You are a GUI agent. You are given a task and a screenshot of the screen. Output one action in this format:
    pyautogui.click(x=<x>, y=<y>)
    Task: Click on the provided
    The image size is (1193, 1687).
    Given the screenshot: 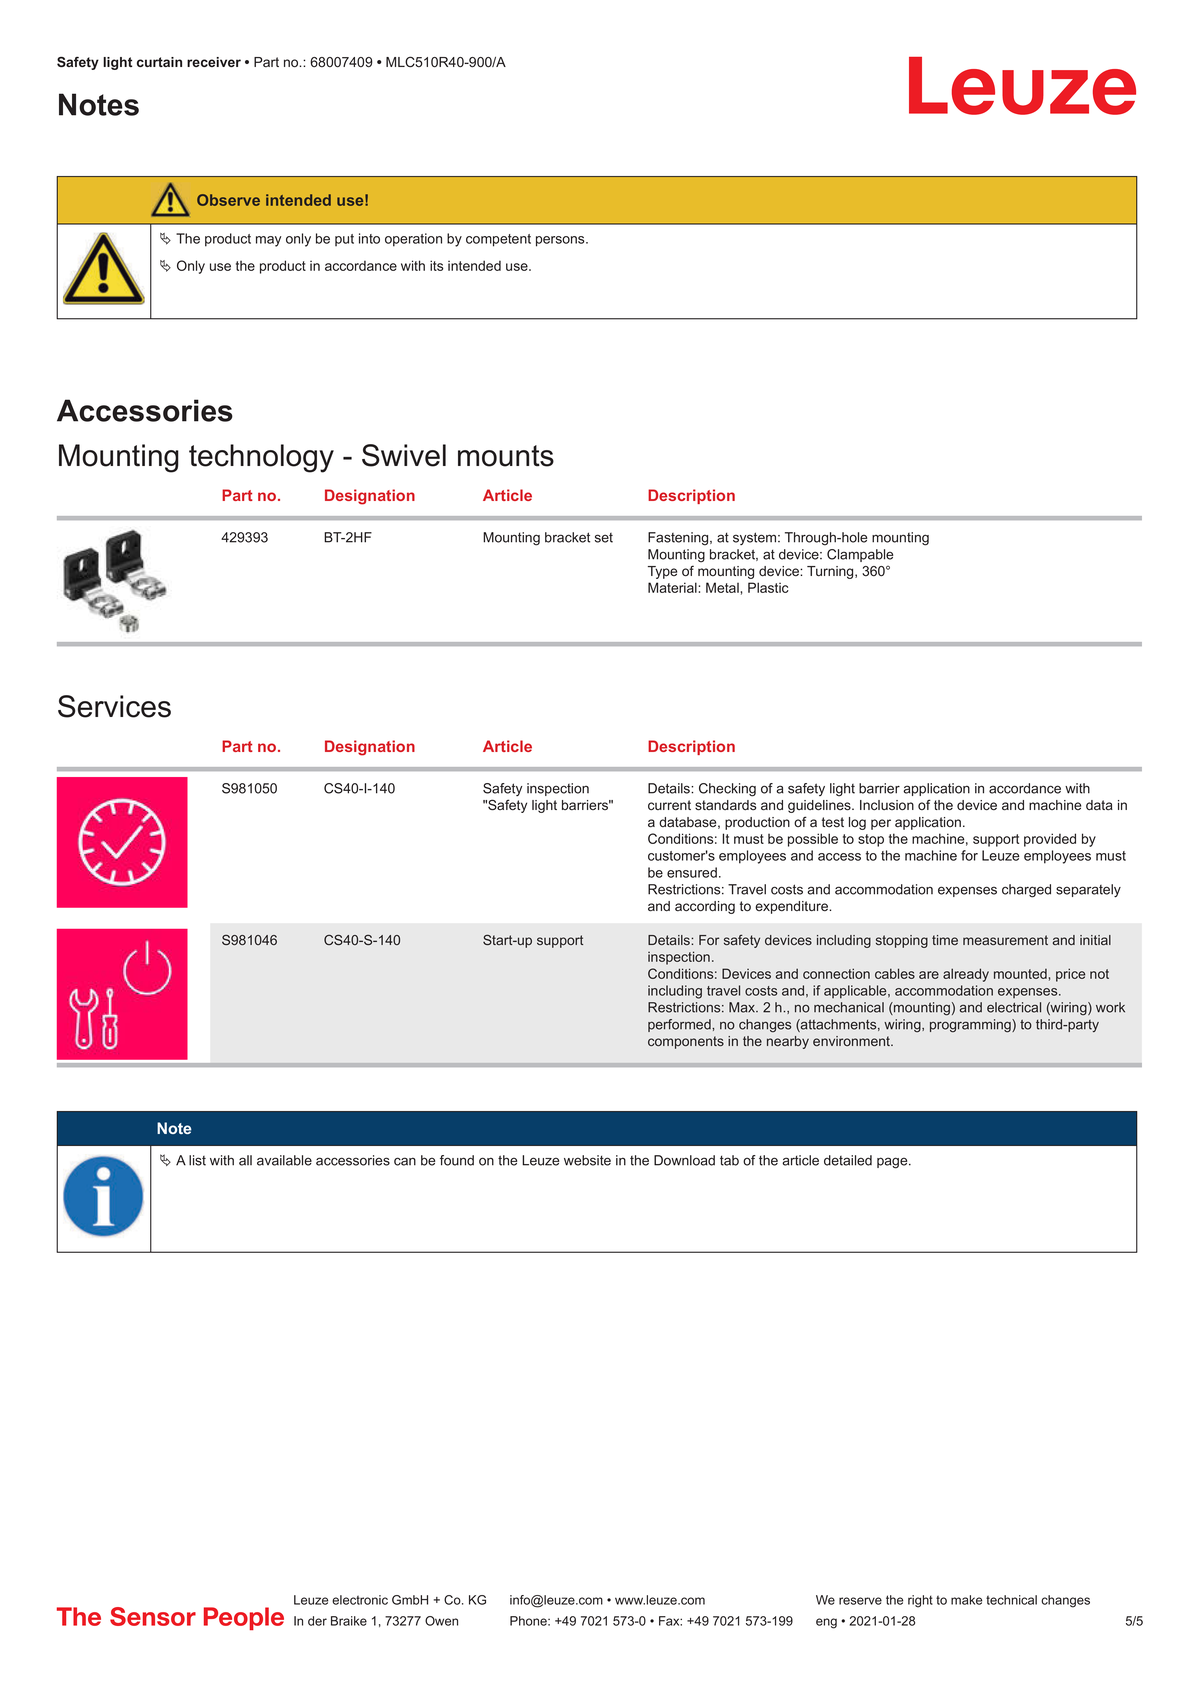 What is the action you would take?
    pyautogui.click(x=1050, y=840)
